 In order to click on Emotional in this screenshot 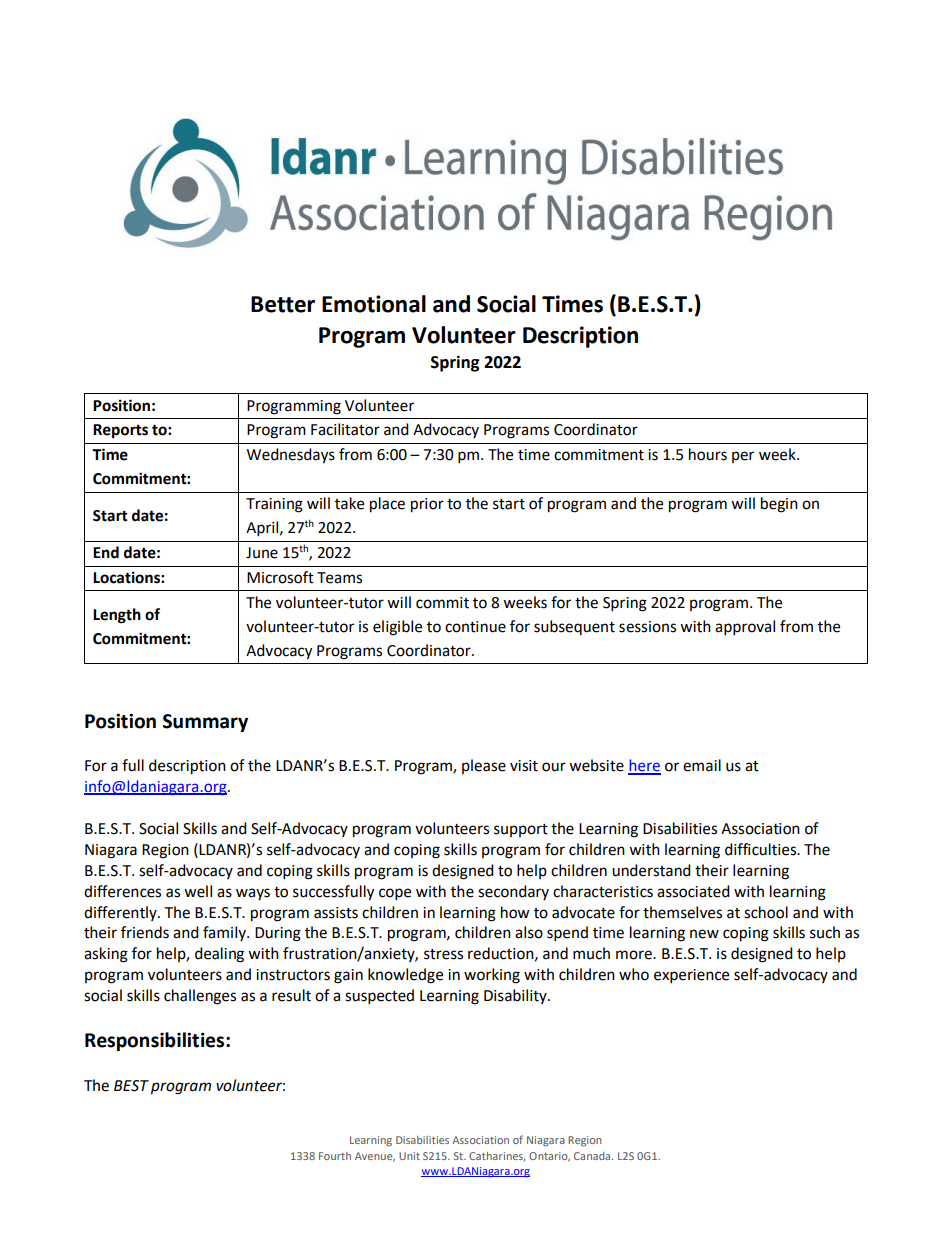, I will do `click(374, 304)`.
